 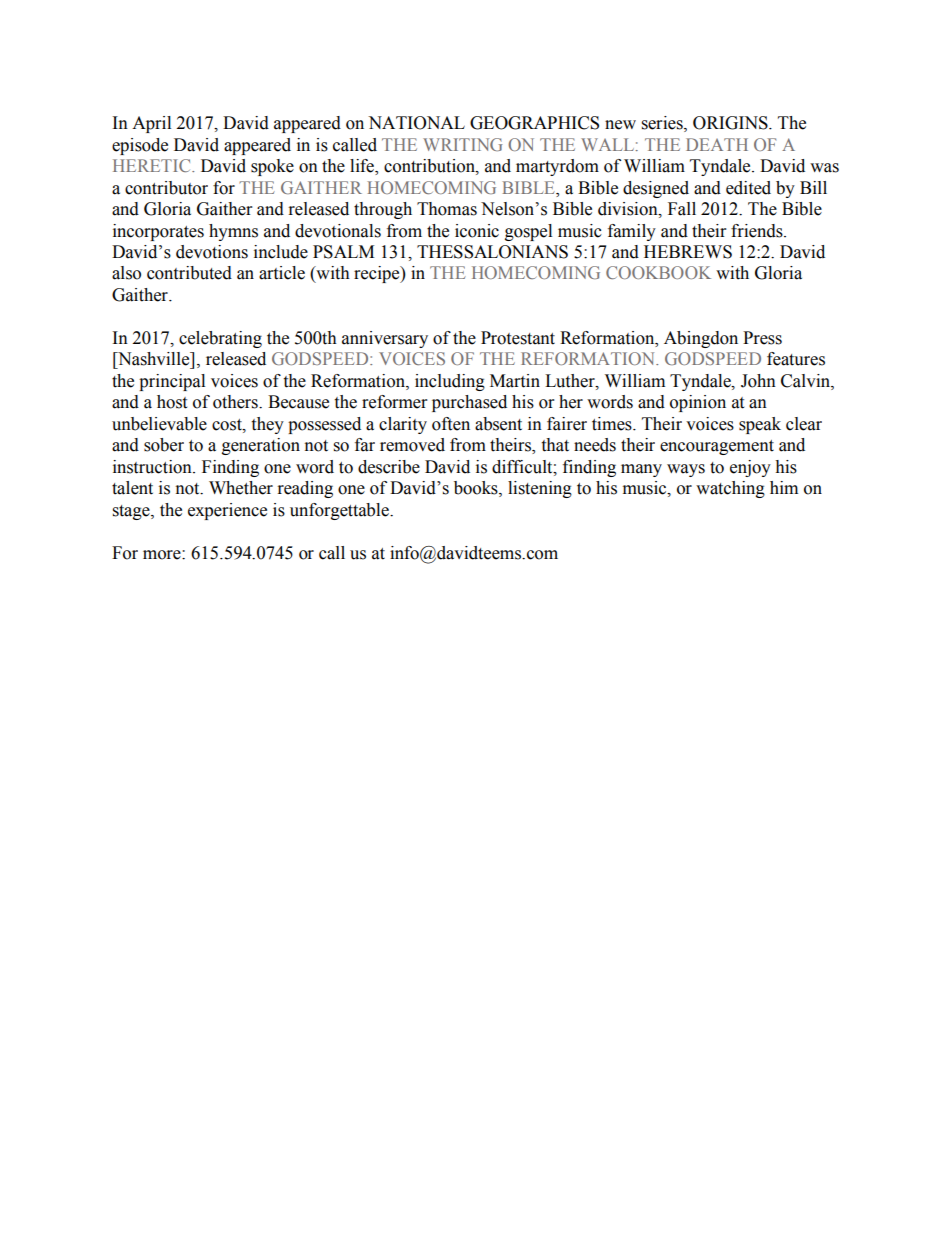 What do you see at coordinates (717, 447) in the page?
I see `encouragement` at bounding box center [717, 447].
